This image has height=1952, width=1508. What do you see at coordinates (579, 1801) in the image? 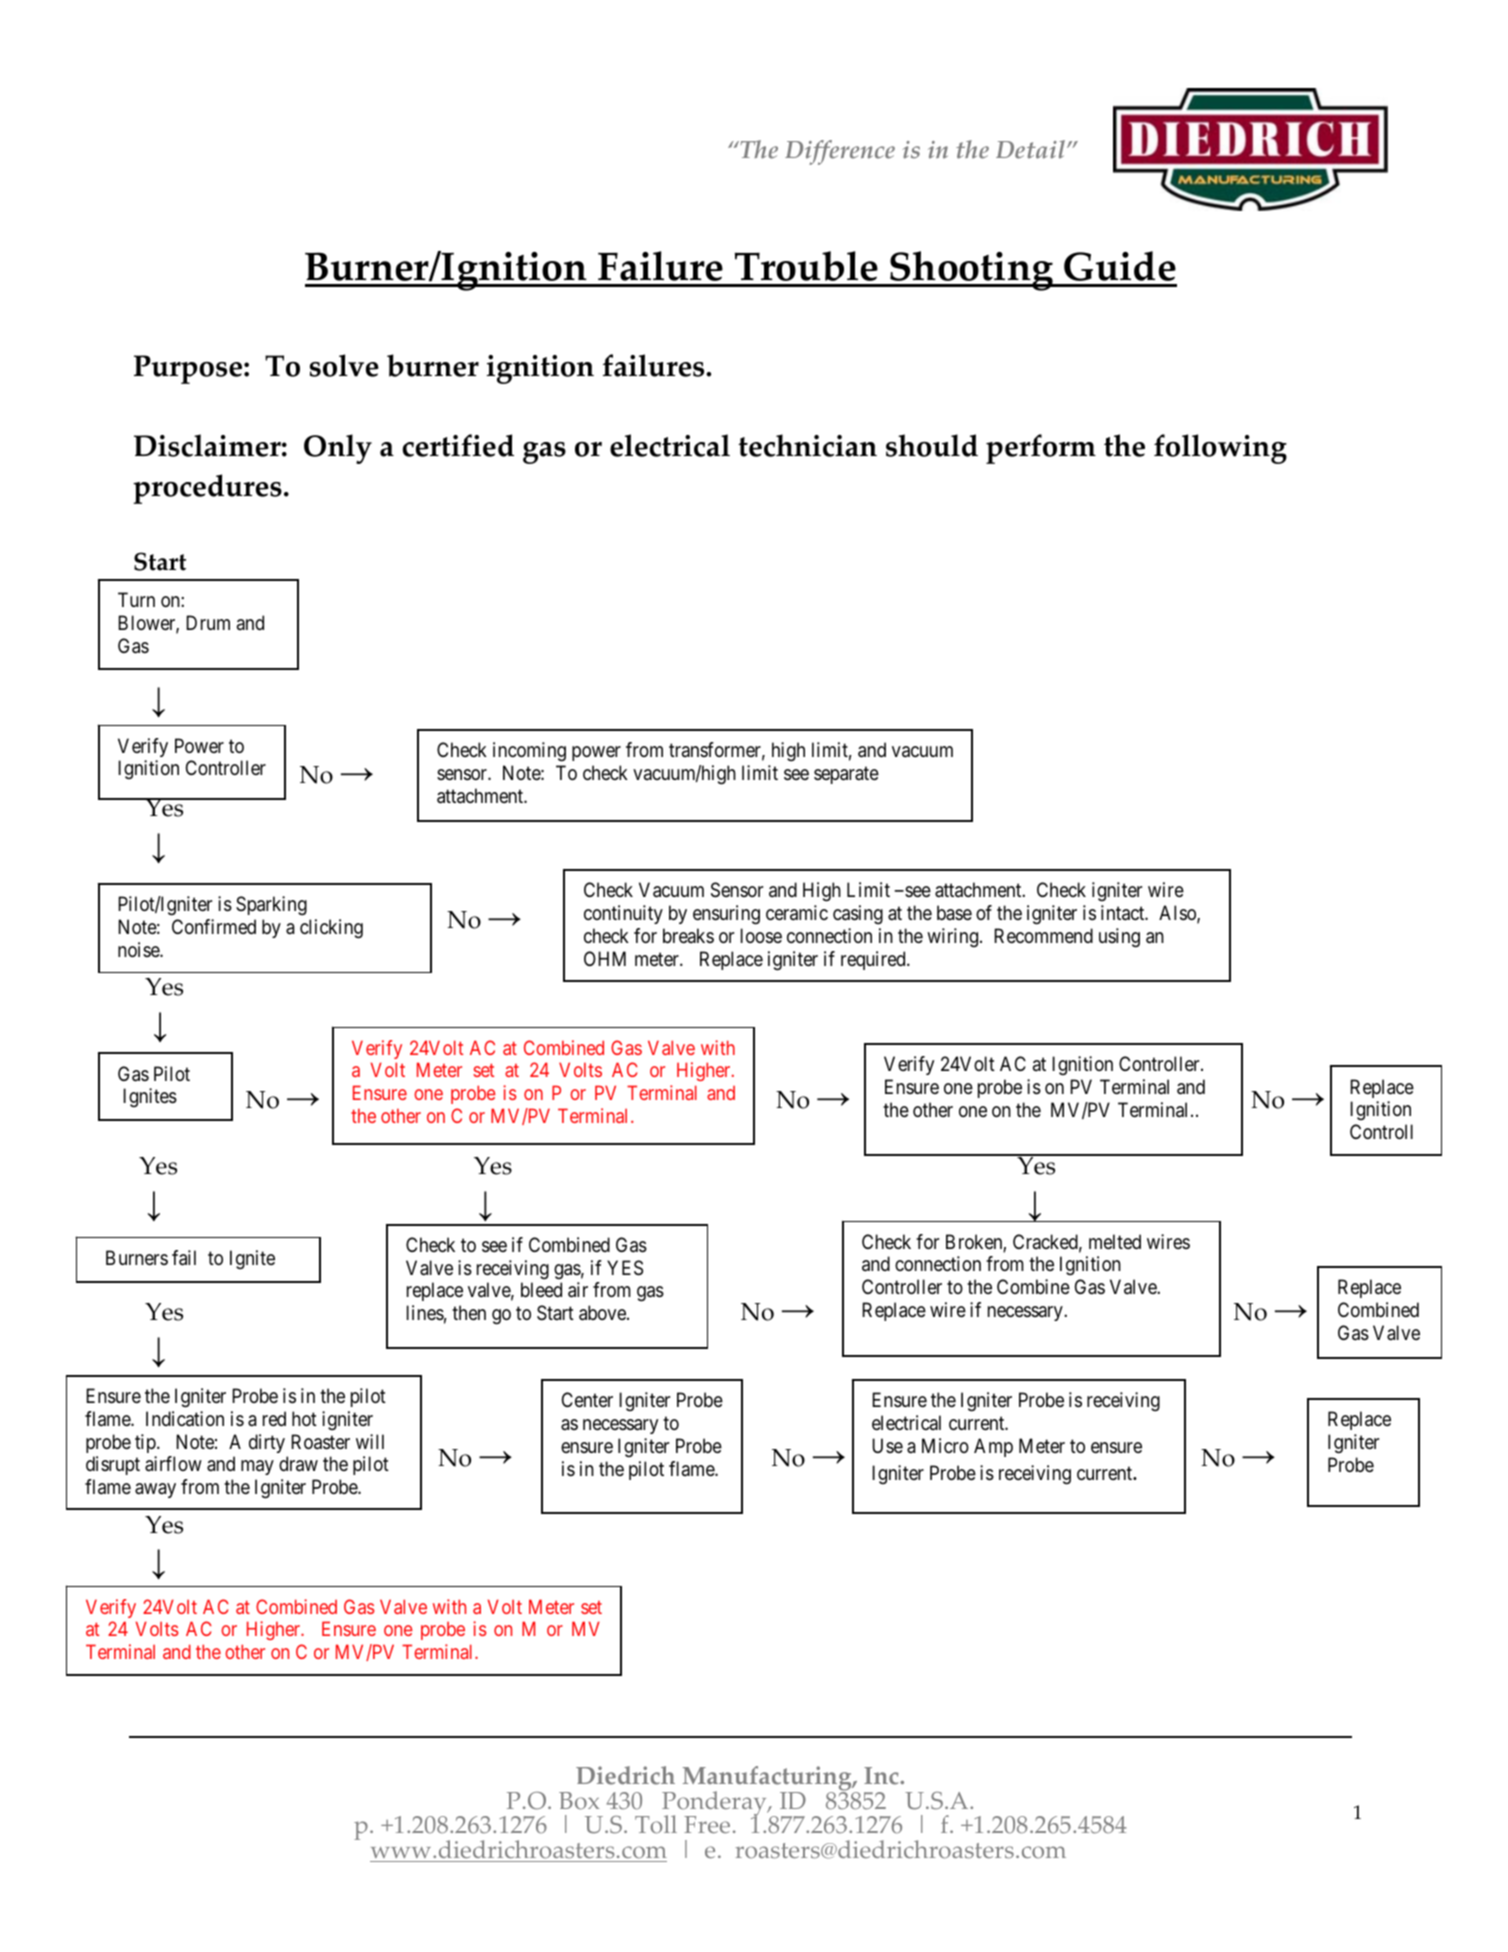
I see `Box` at bounding box center [579, 1801].
